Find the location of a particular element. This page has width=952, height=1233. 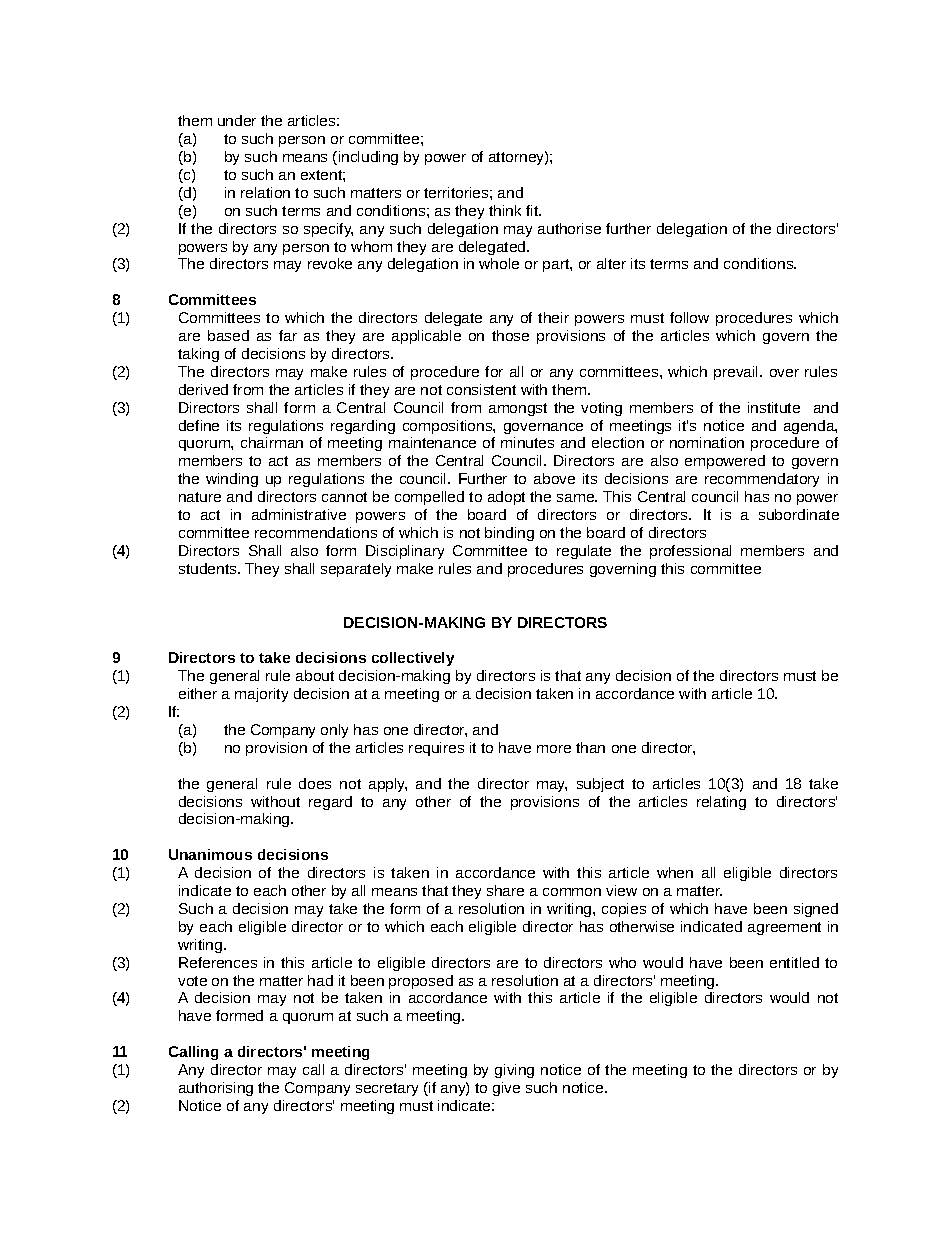

under is located at coordinates (237, 120).
